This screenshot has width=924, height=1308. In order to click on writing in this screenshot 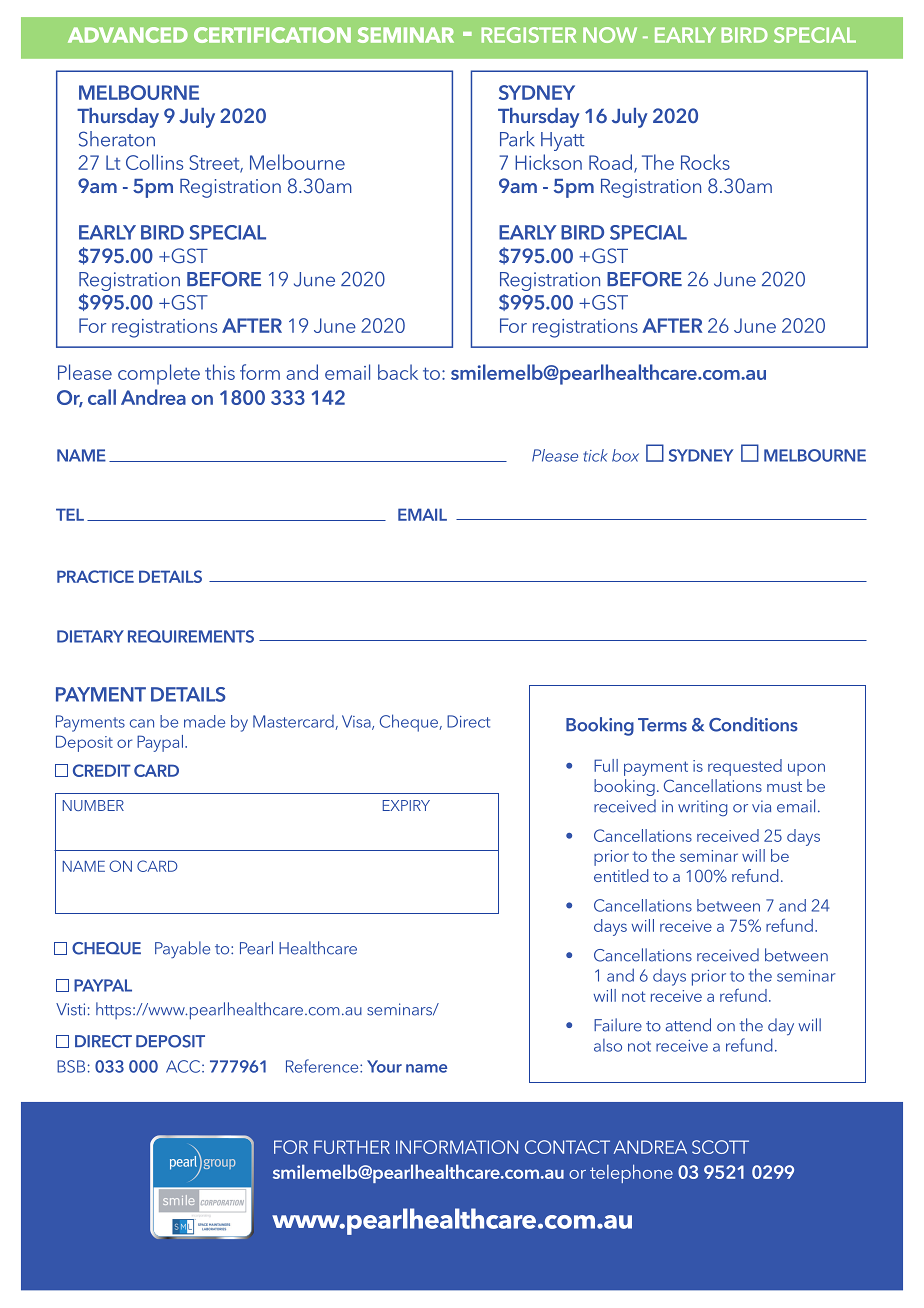, I will do `click(702, 808)`.
